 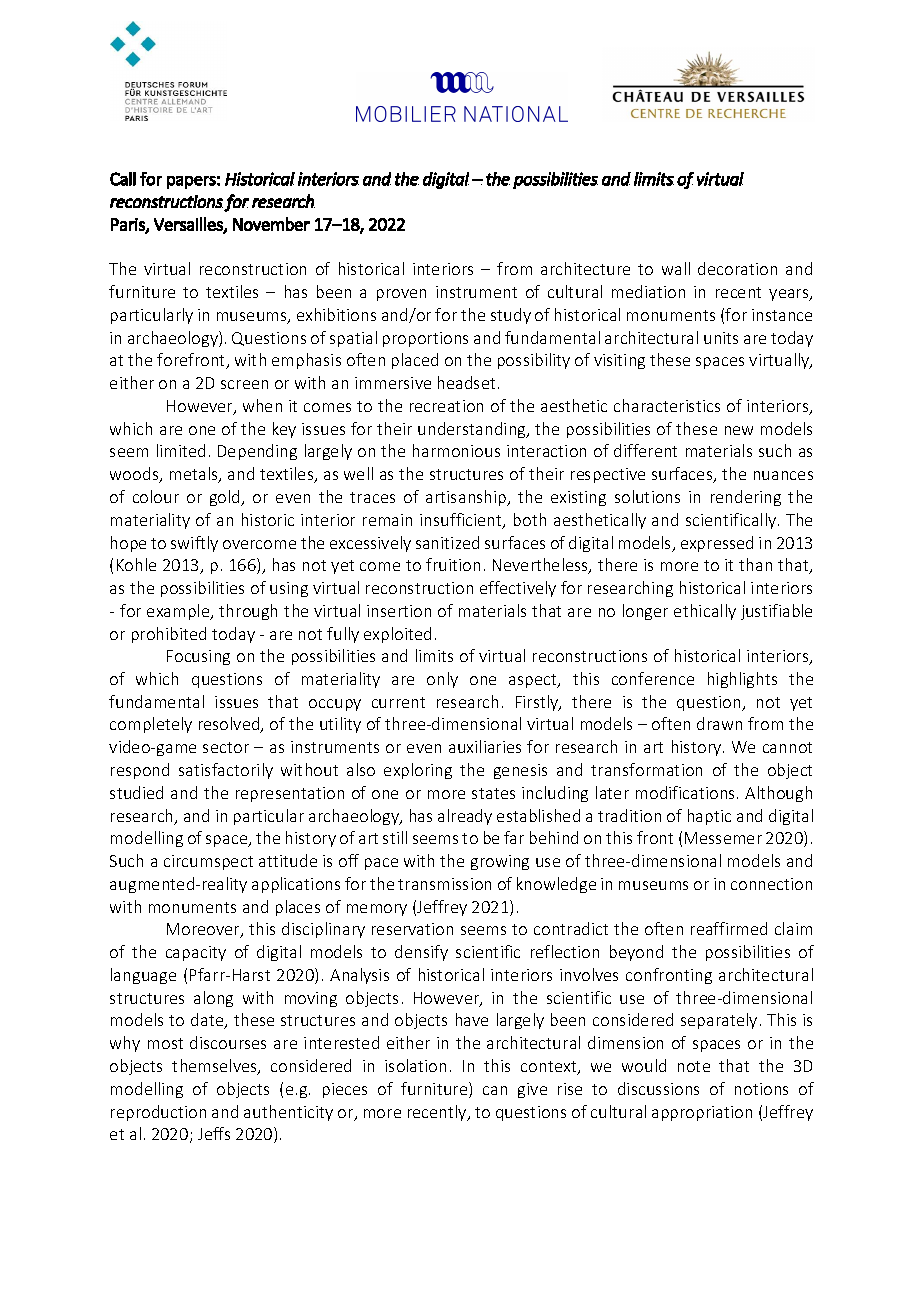 What do you see at coordinates (742, 680) in the screenshot?
I see `highlights` at bounding box center [742, 680].
